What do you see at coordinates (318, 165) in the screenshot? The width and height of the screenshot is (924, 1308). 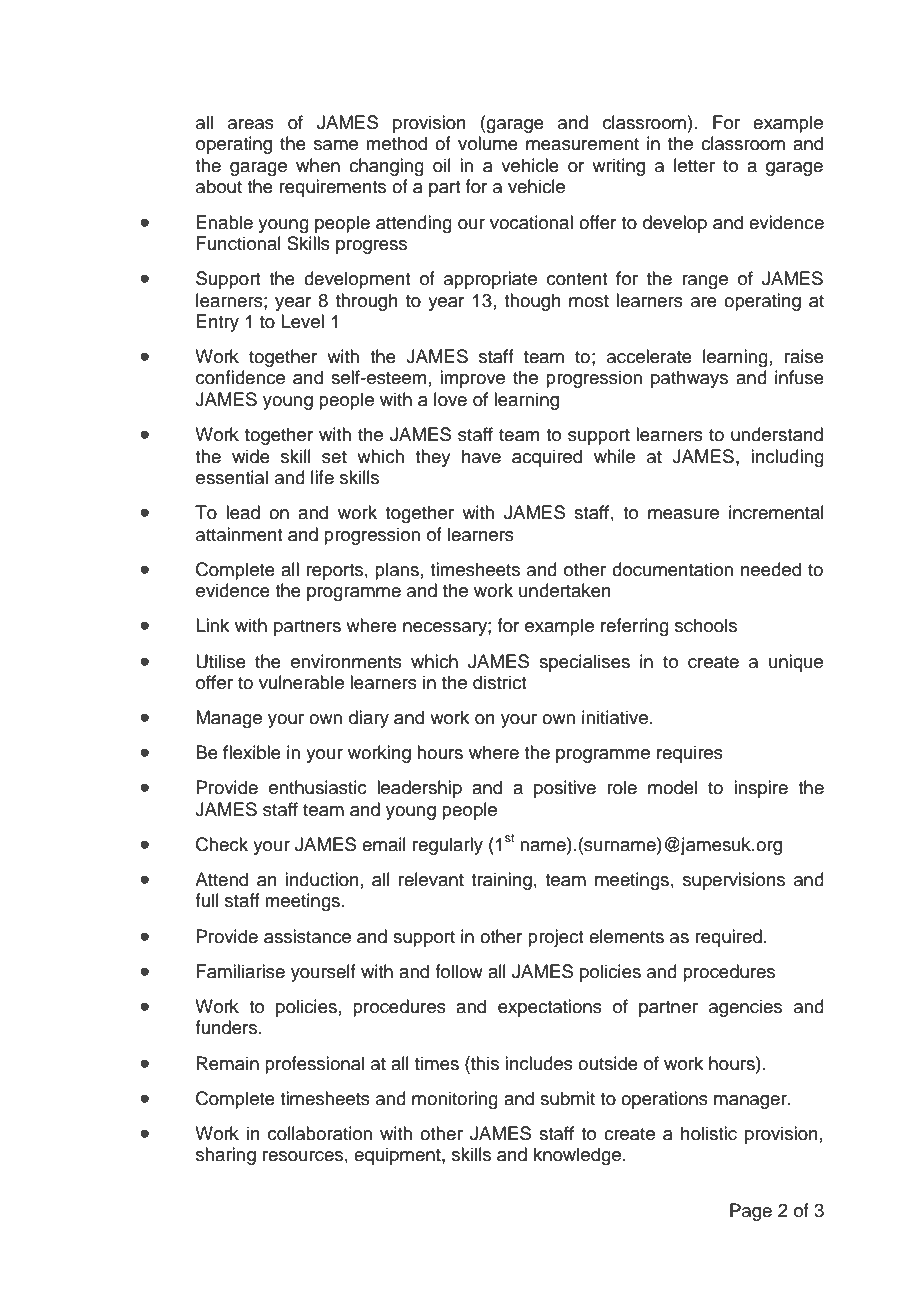 I see `when` at bounding box center [318, 165].
